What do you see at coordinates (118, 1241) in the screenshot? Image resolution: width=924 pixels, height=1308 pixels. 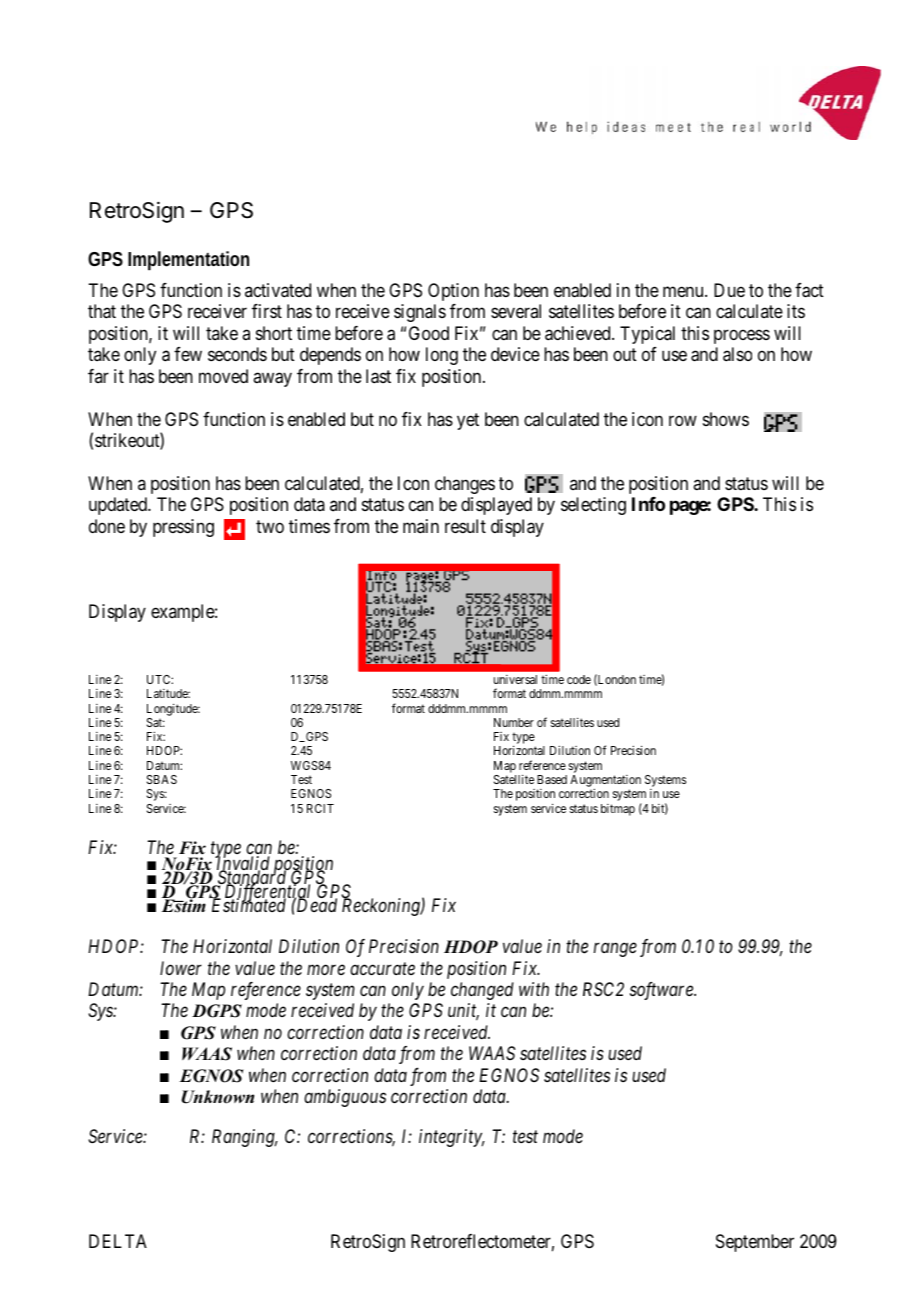 I see `DELTA` at bounding box center [118, 1241].
